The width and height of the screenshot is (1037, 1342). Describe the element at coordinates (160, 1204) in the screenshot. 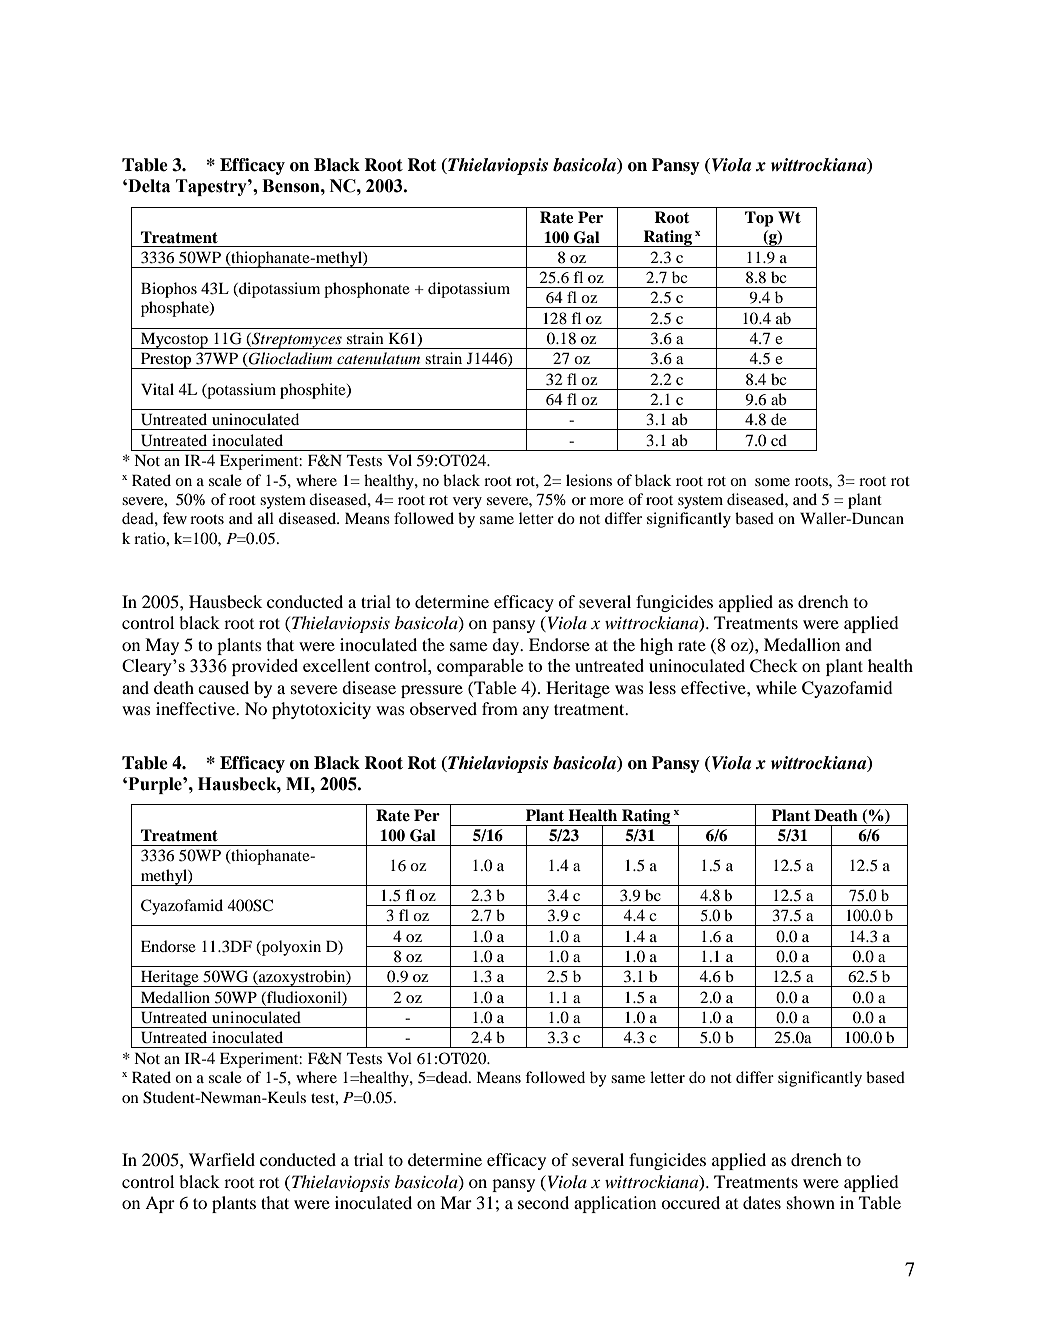

I see `Apr` at that location.
